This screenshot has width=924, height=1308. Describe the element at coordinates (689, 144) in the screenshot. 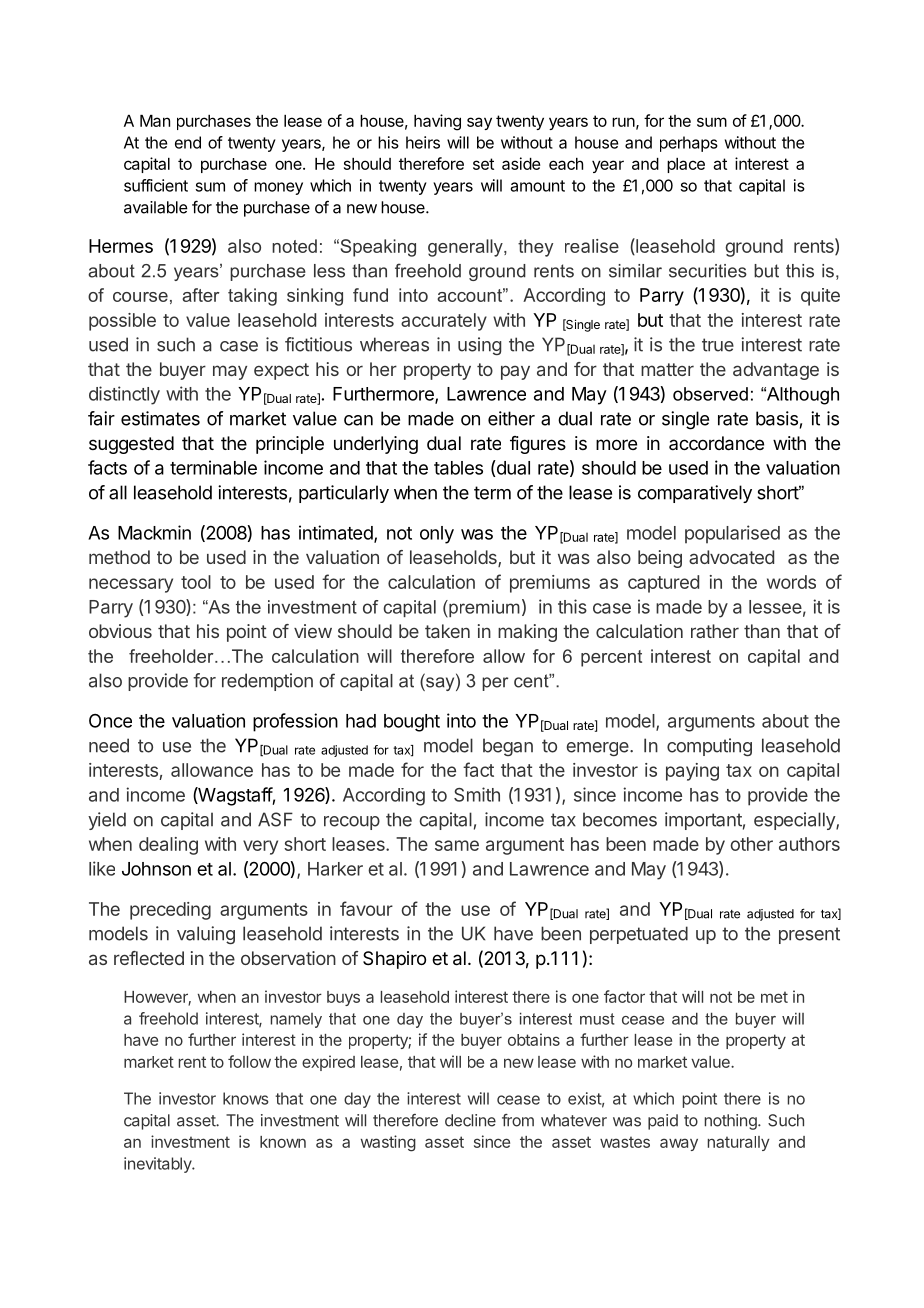

I see `perhaps` at that location.
